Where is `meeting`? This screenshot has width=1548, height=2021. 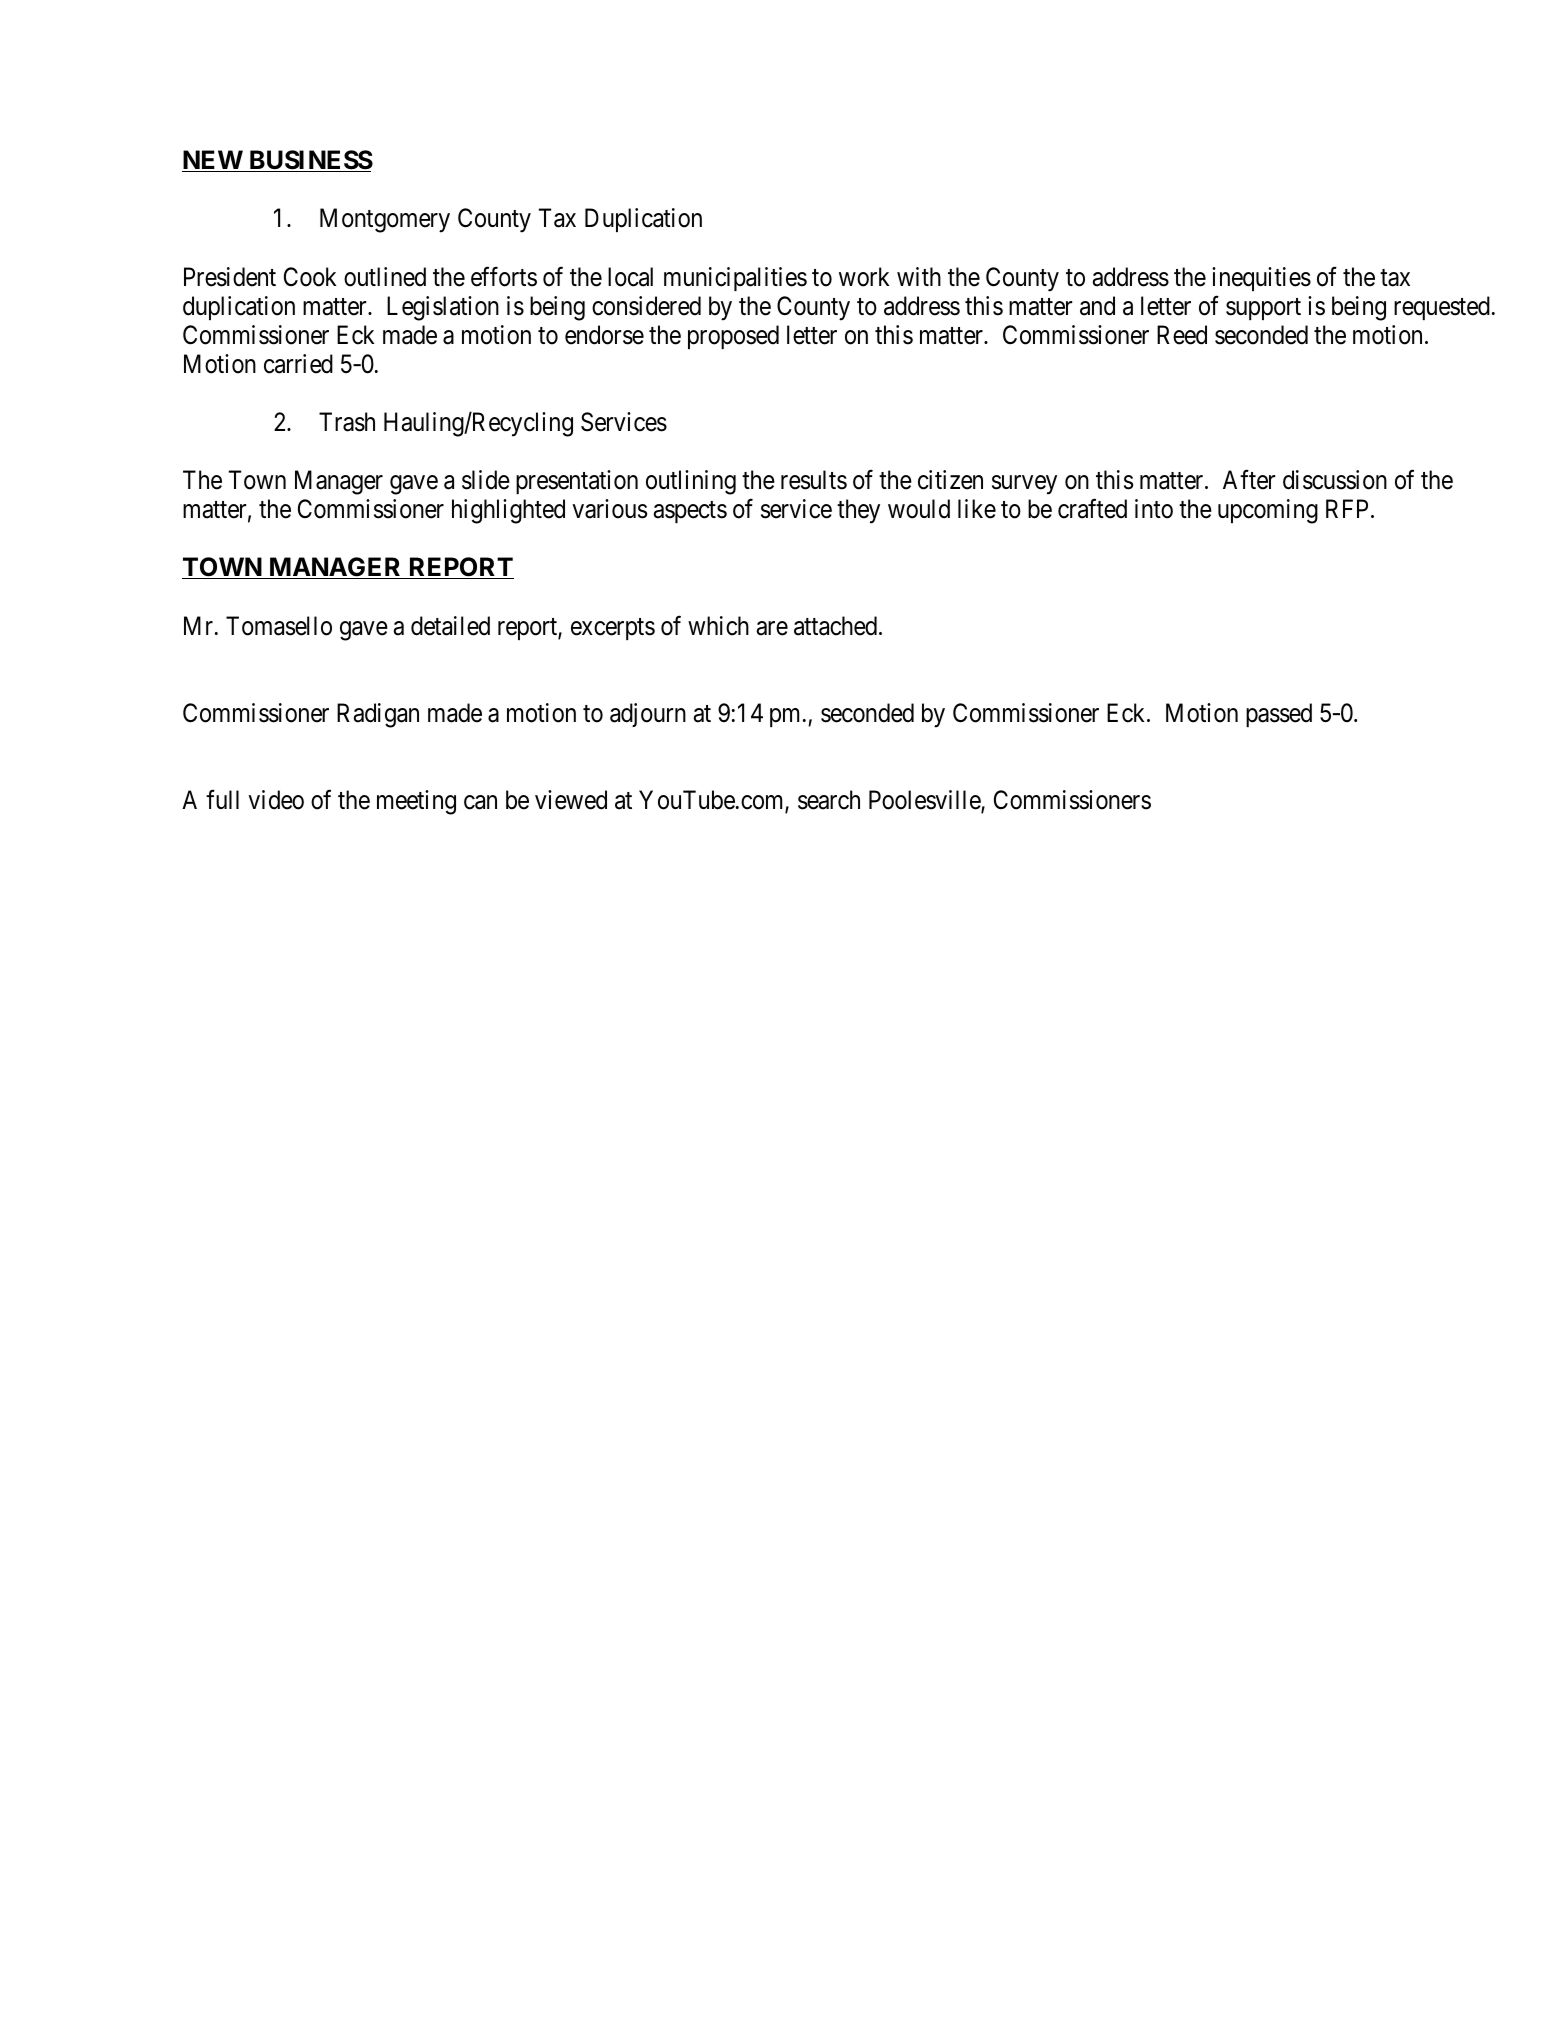
meeting is located at coordinates (416, 802).
